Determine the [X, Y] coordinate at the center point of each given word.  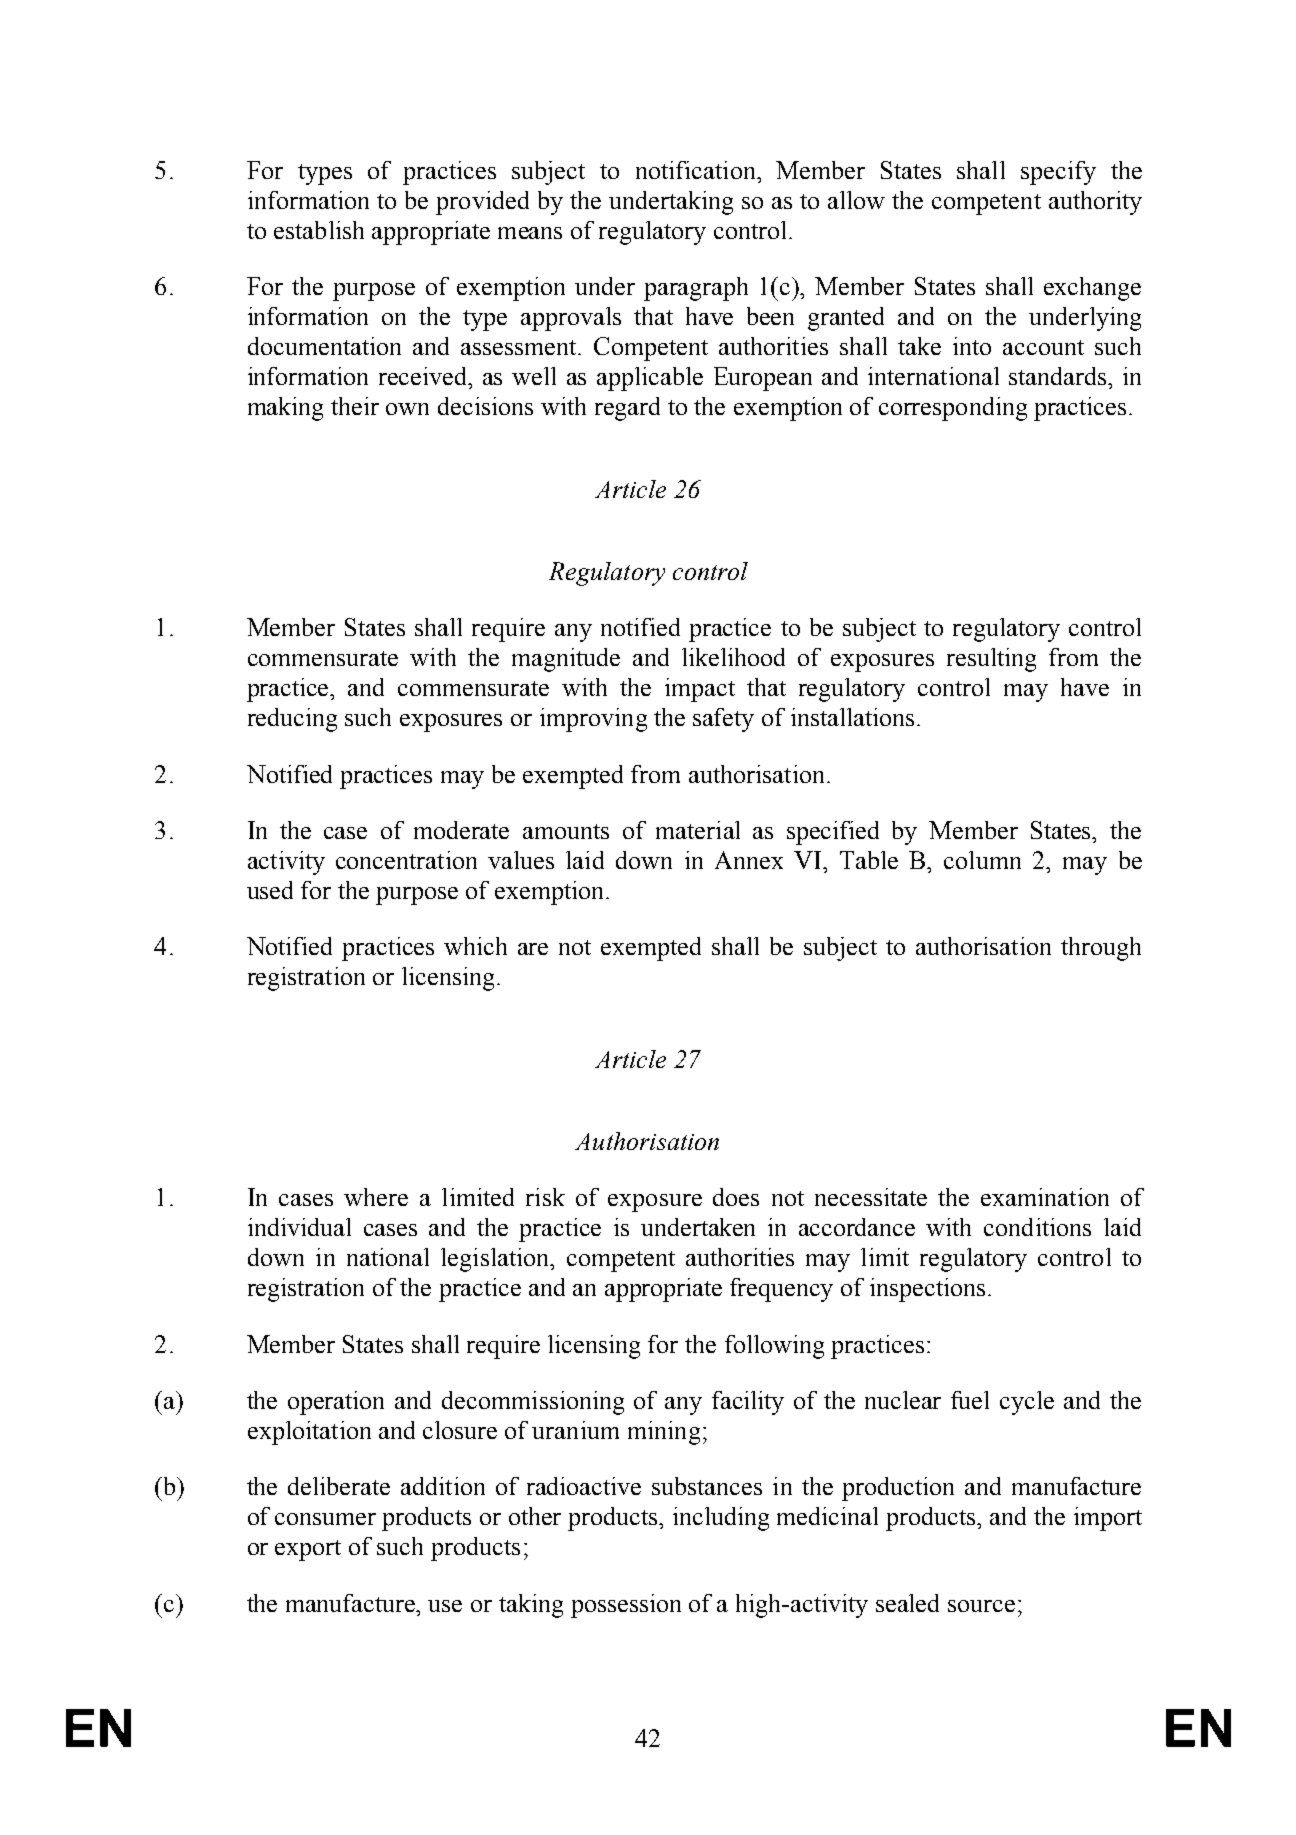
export [308, 1550]
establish [319, 230]
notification [697, 170]
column [982, 860]
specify [1058, 173]
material [698, 830]
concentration [406, 860]
